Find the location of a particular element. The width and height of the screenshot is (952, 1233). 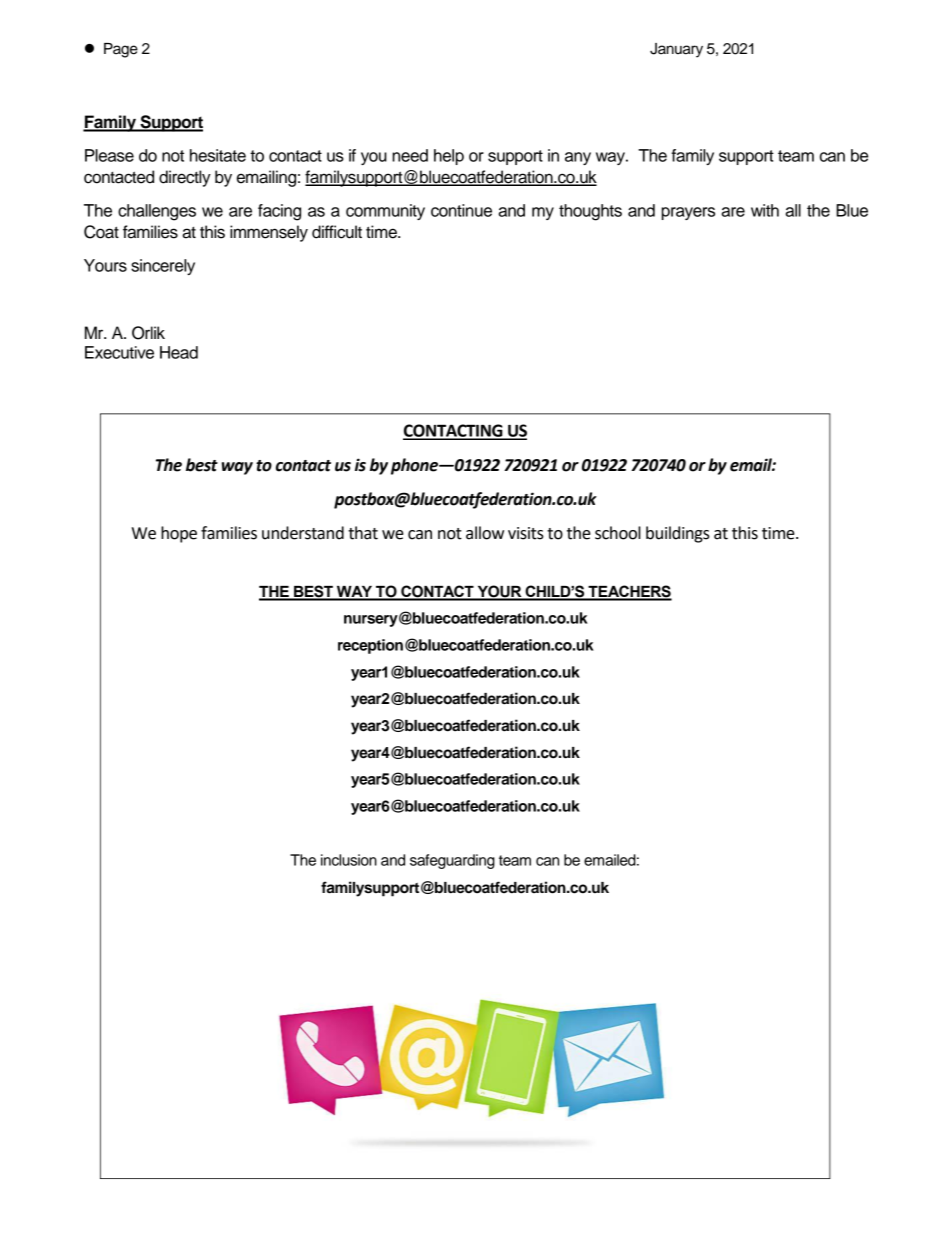

prayers is located at coordinates (688, 213).
